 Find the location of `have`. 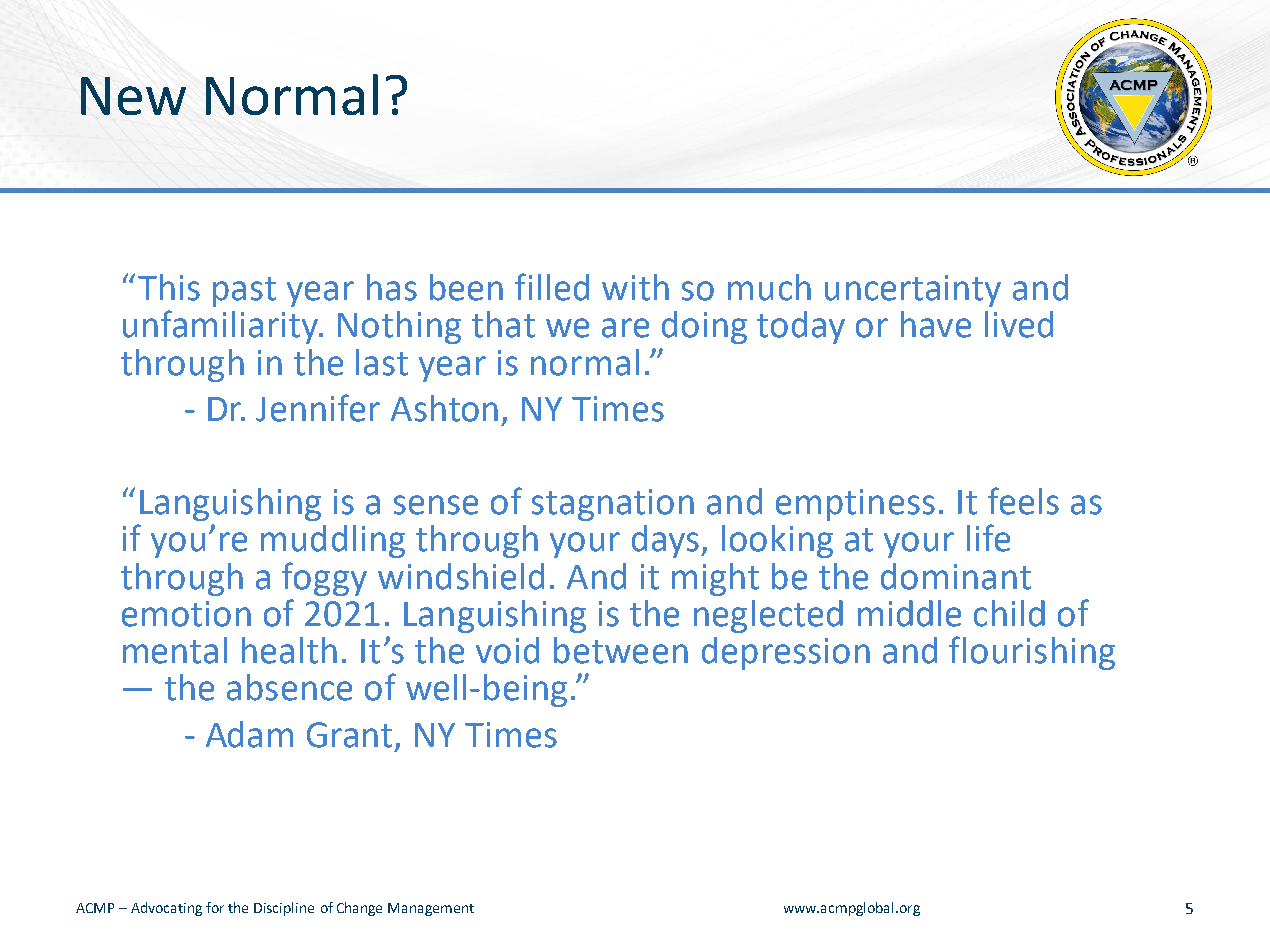

have is located at coordinates (936, 324).
